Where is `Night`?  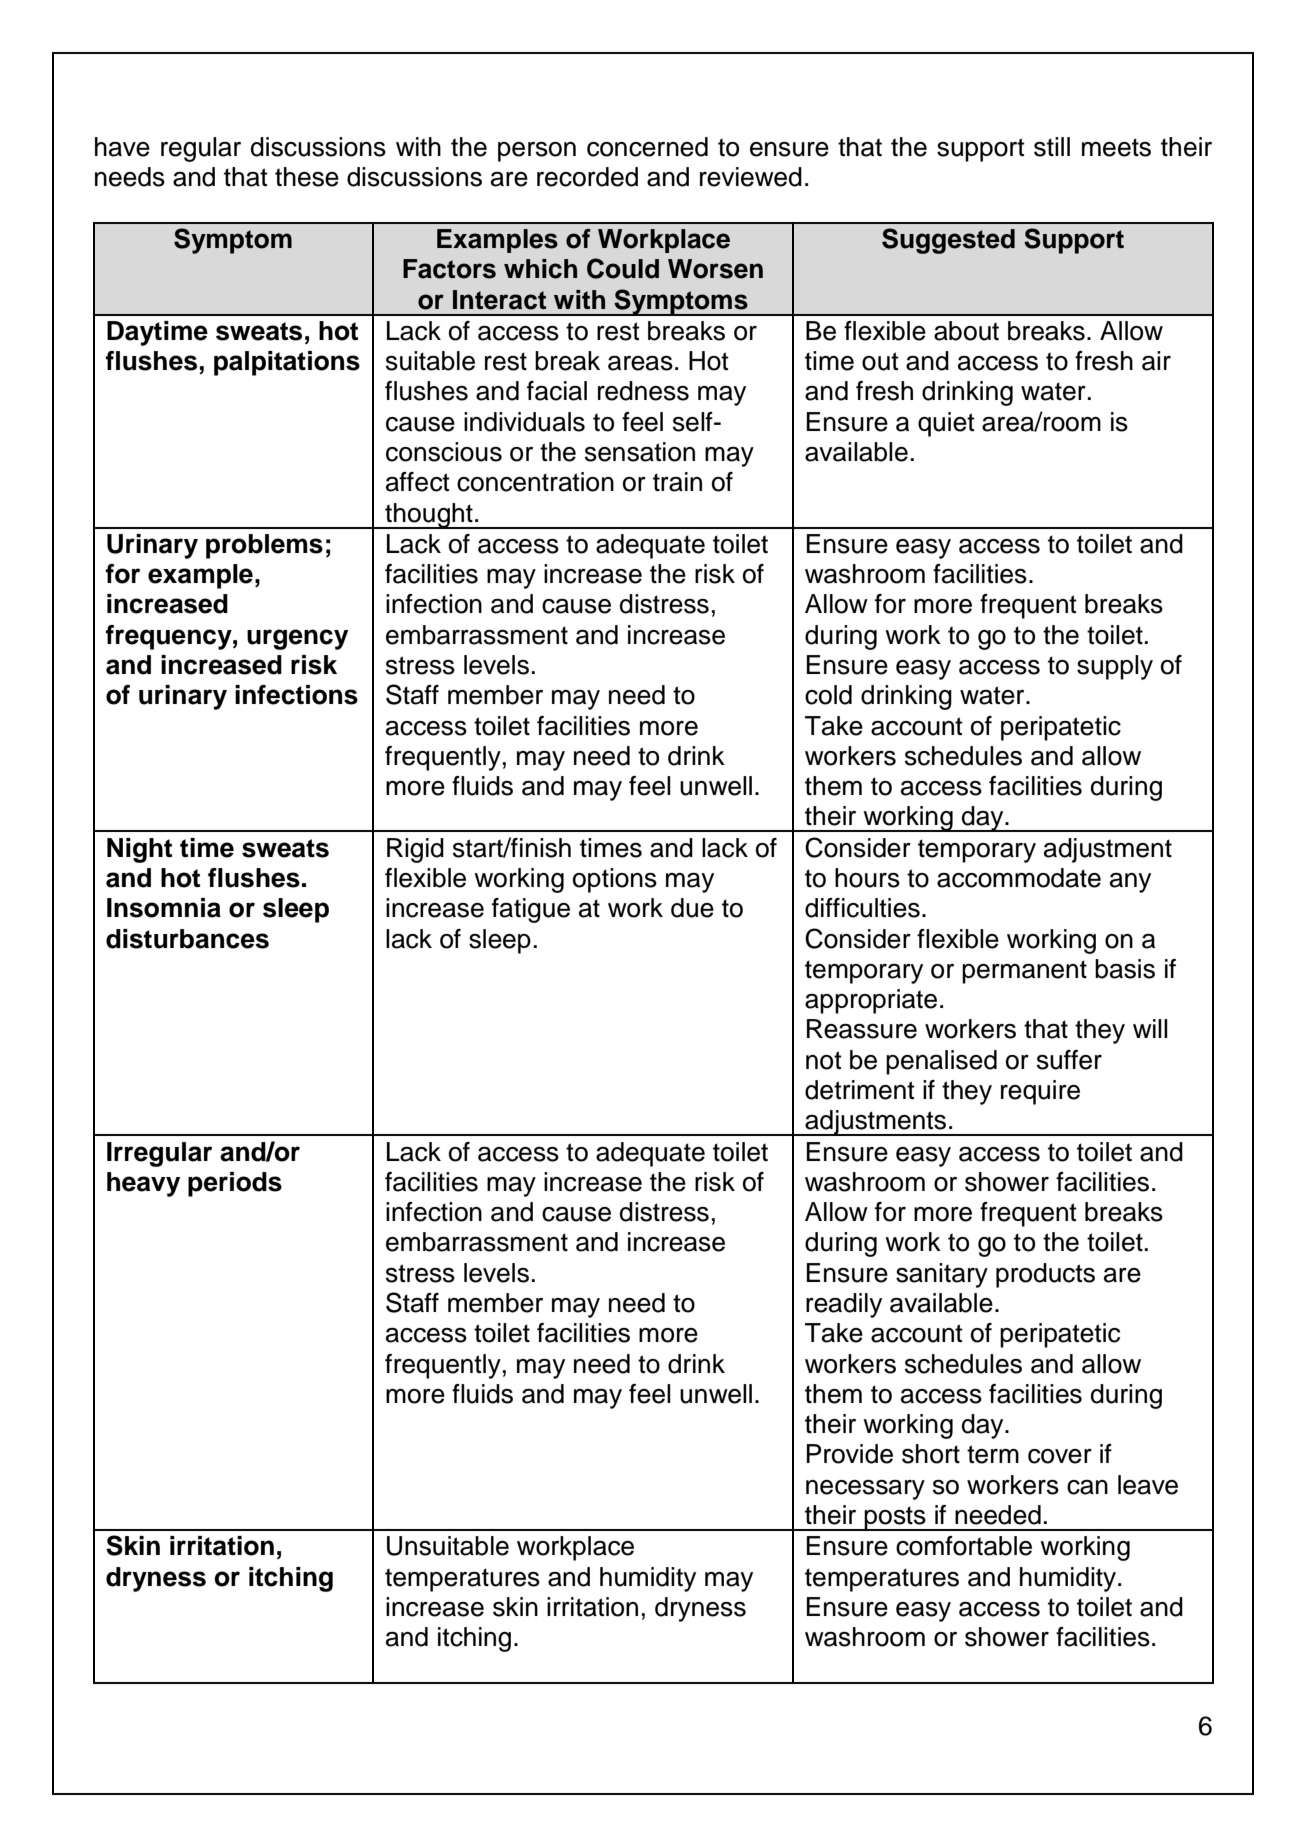 Night is located at coordinates (139, 850).
